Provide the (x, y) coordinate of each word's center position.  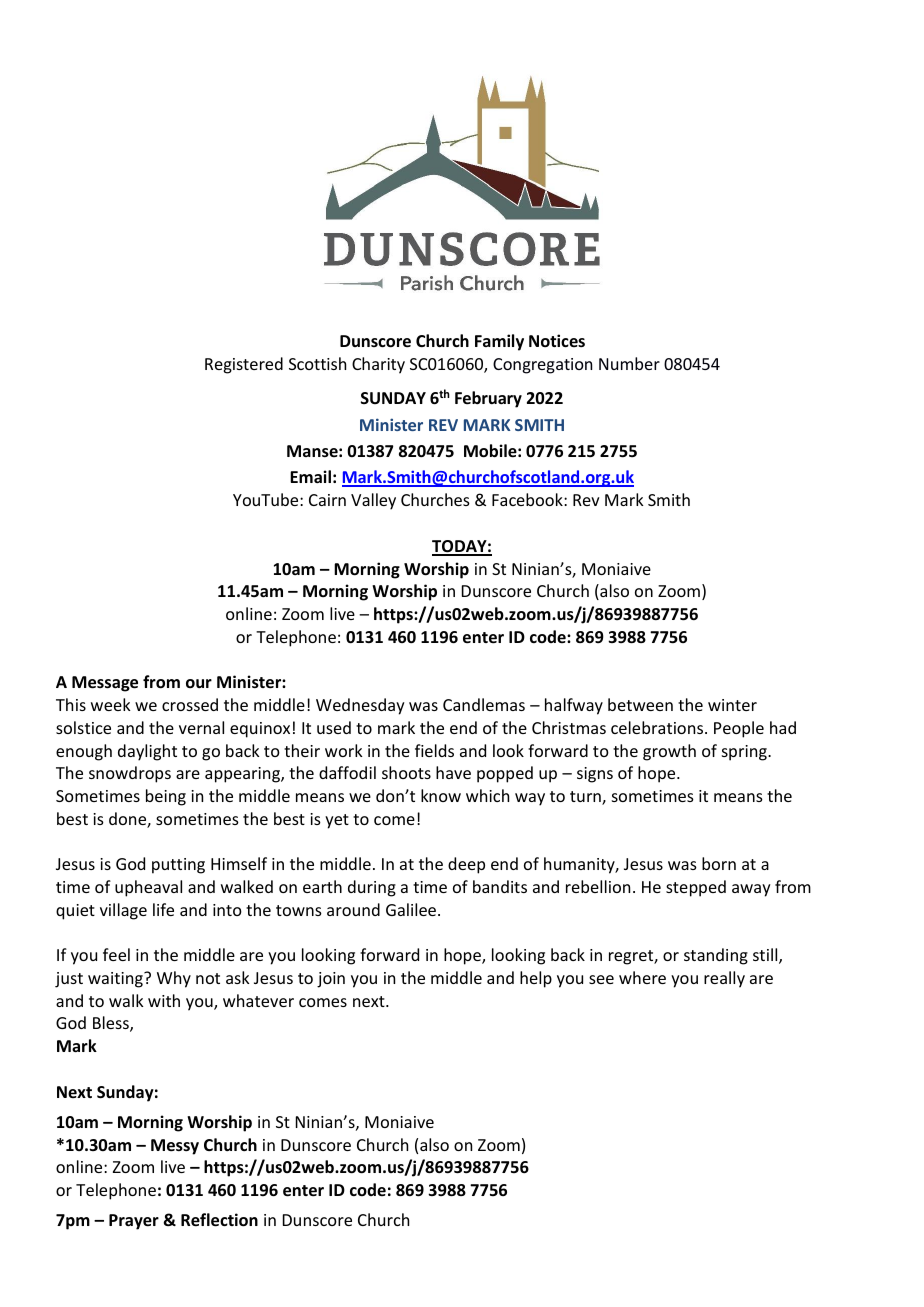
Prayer (134, 1222)
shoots (406, 772)
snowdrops (130, 774)
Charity (378, 365)
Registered (244, 365)
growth (669, 752)
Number (629, 363)
